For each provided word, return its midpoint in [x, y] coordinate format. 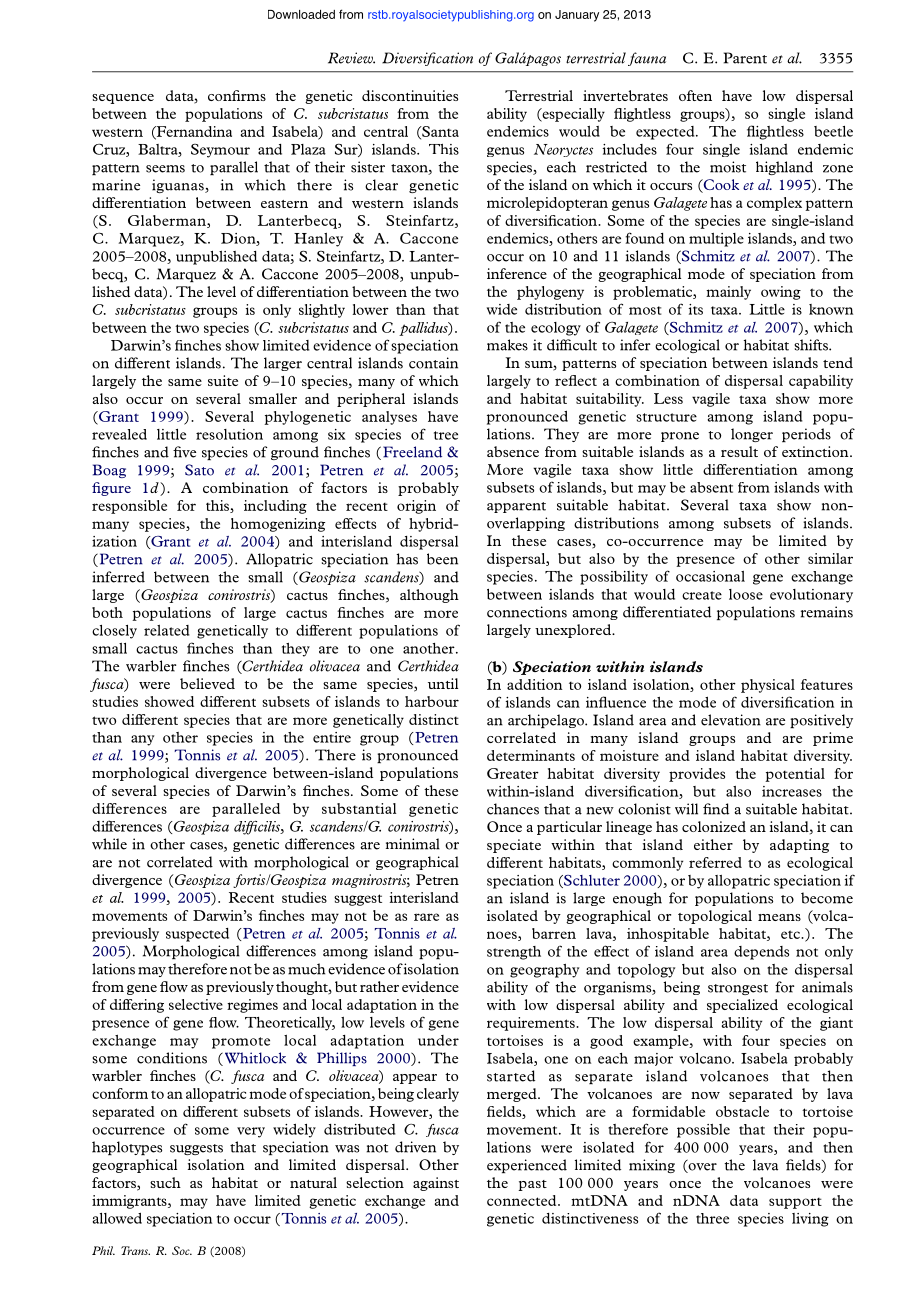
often [695, 95]
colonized [714, 826]
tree [446, 435]
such [165, 1182]
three [712, 1218]
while [109, 844]
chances [513, 809]
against [436, 1184]
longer [752, 435]
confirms [237, 95]
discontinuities [410, 95]
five [184, 452]
